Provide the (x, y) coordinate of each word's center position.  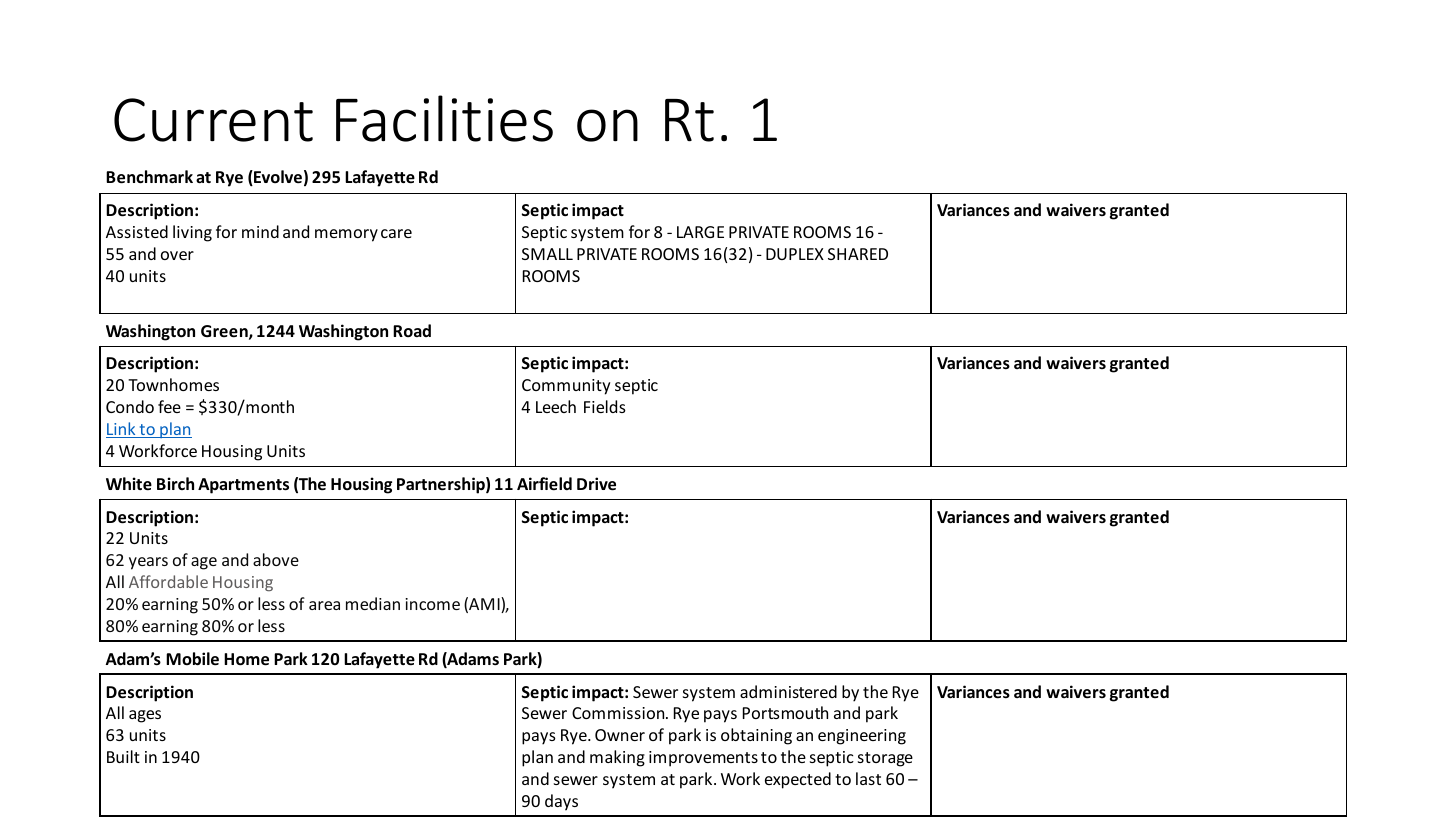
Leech (556, 406)
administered (788, 691)
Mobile (192, 659)
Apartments (243, 486)
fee (169, 406)
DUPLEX (795, 254)
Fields (605, 406)
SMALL (547, 254)
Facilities (444, 118)
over (177, 255)
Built (123, 756)
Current (213, 120)
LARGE (700, 232)
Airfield (544, 484)
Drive (596, 484)
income (432, 604)
